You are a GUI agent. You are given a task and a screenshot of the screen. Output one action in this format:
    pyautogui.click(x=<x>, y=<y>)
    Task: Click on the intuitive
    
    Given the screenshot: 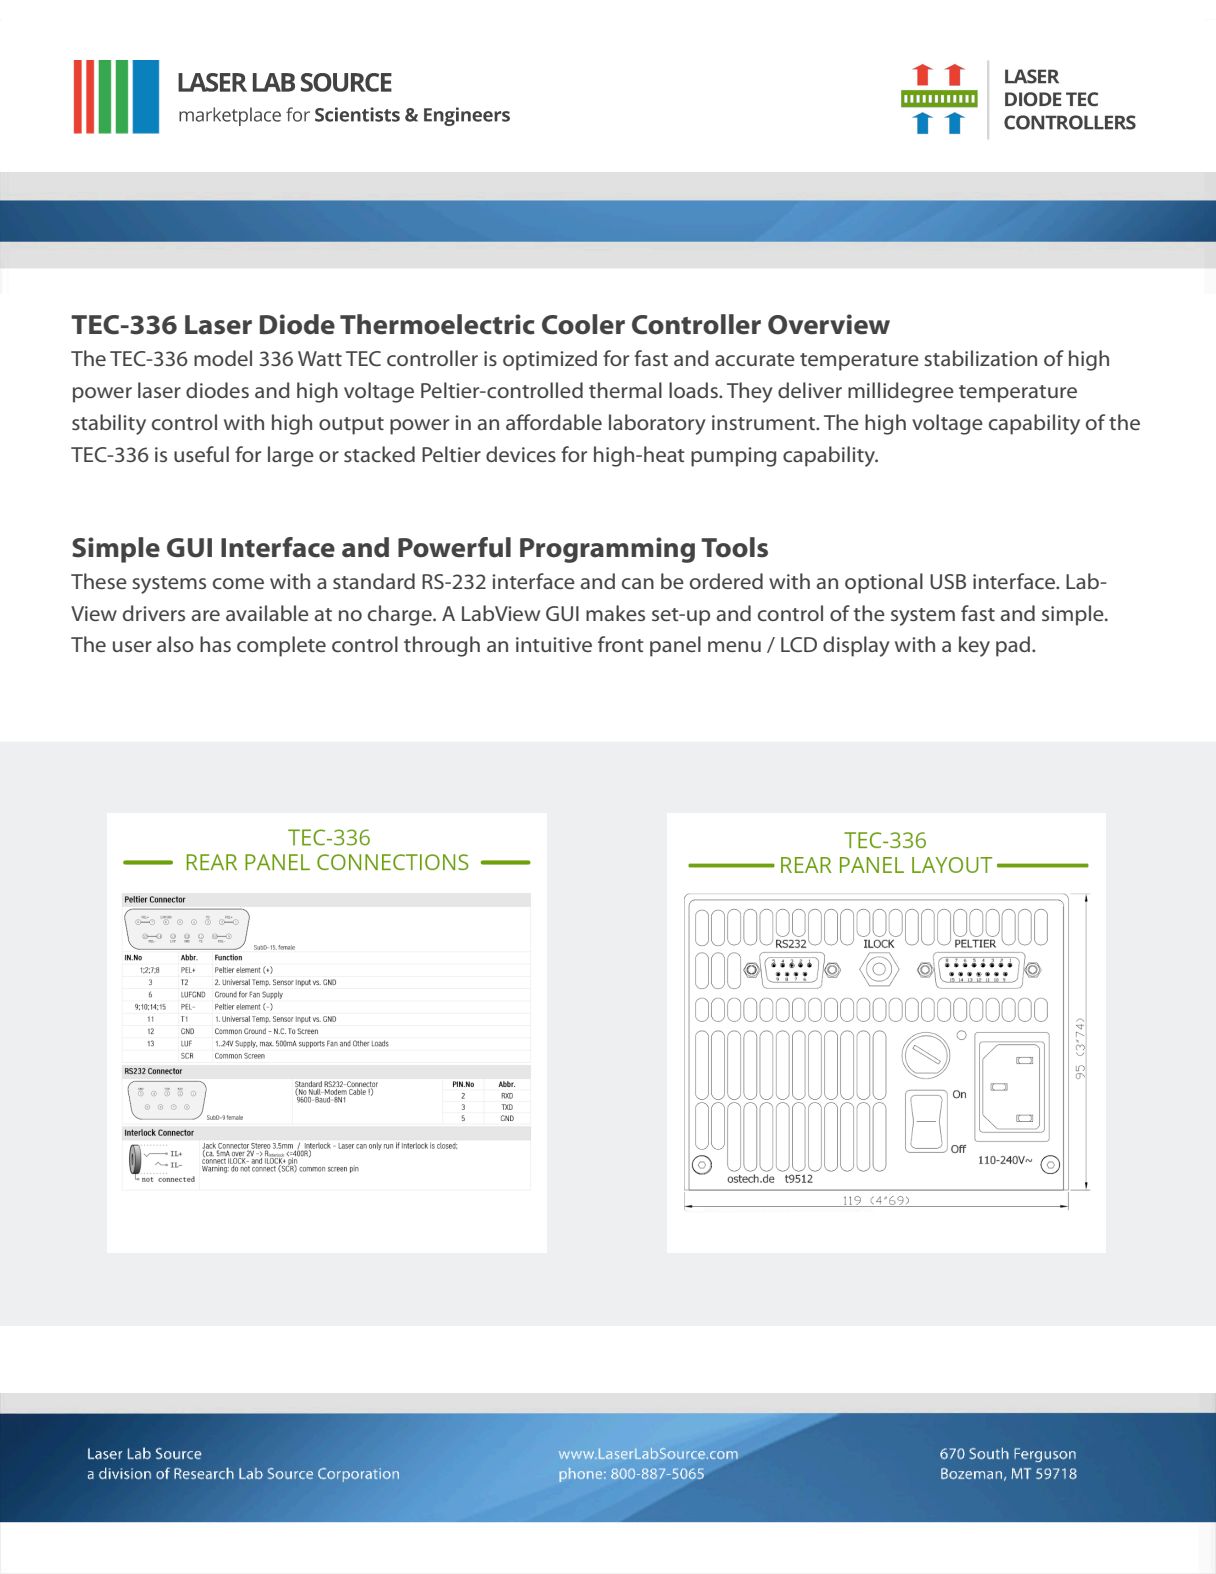 What is the action you would take?
    pyautogui.click(x=554, y=644)
